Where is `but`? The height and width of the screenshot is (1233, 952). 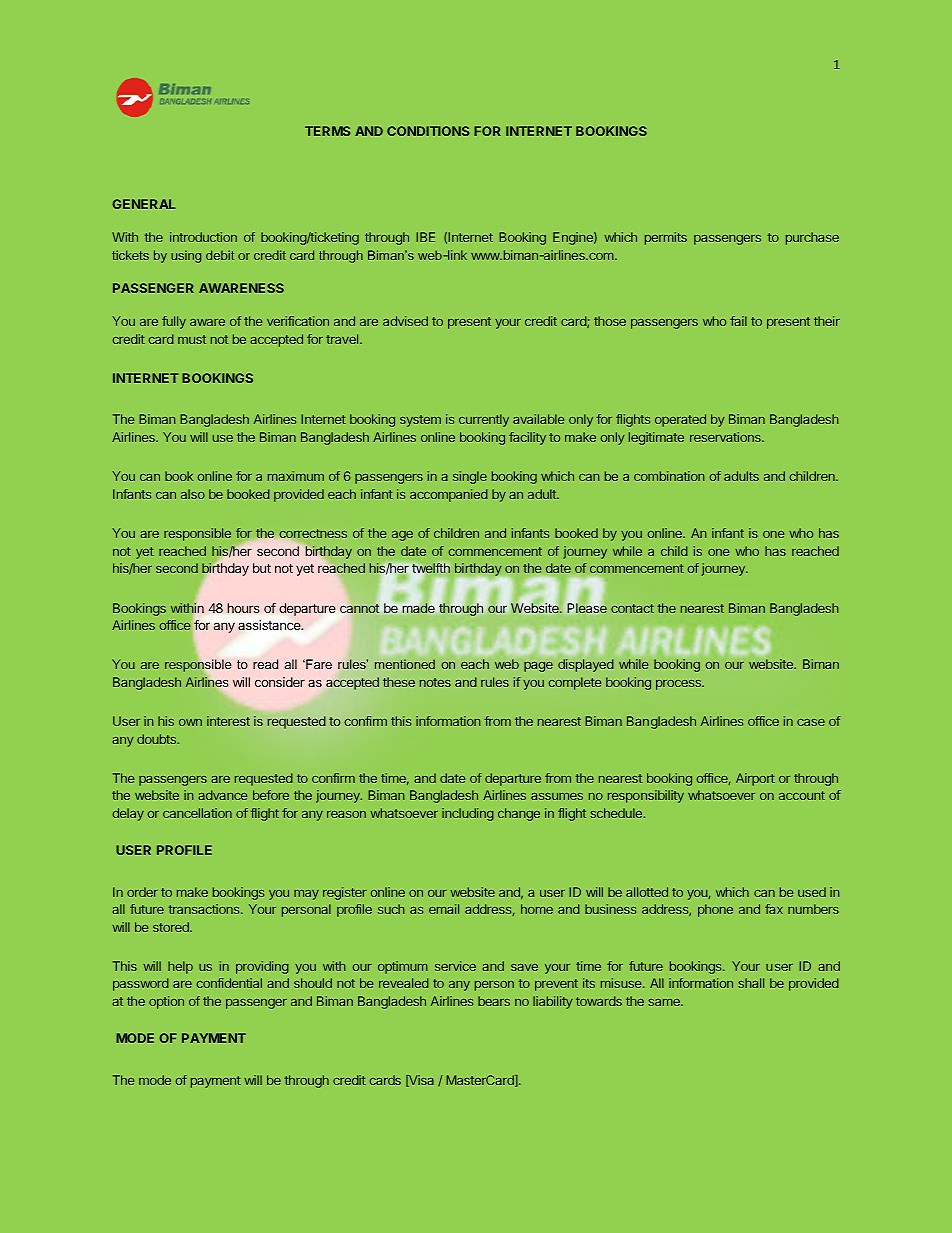 but is located at coordinates (262, 568).
